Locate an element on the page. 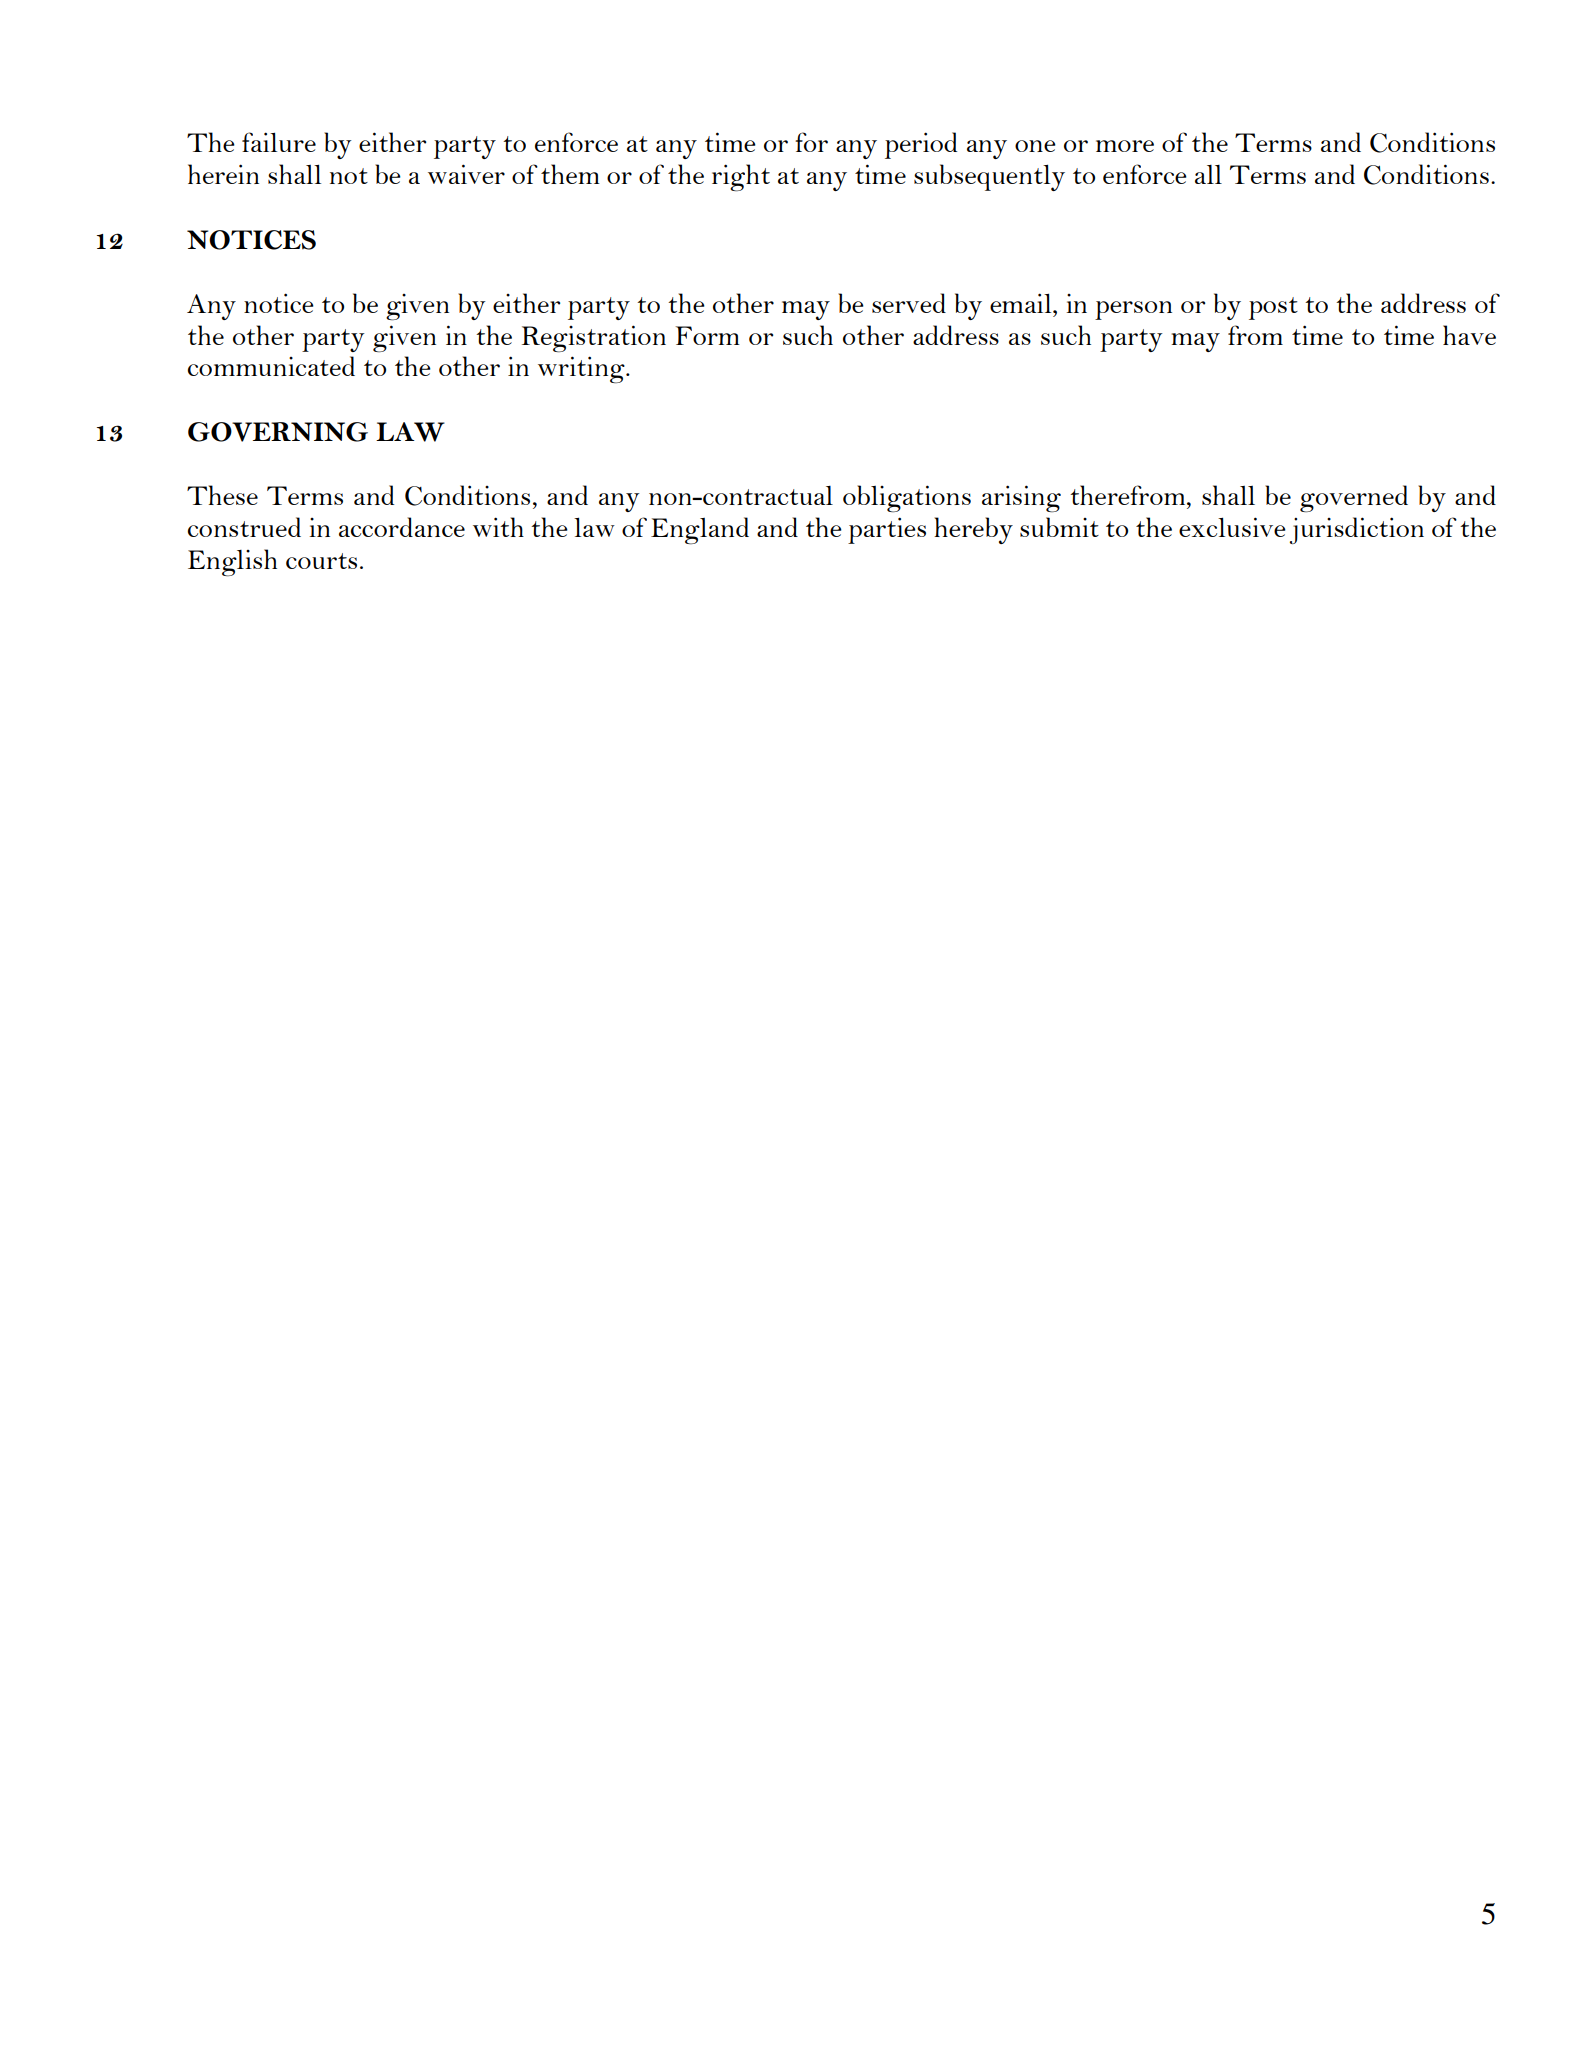  governed is located at coordinates (1354, 498).
